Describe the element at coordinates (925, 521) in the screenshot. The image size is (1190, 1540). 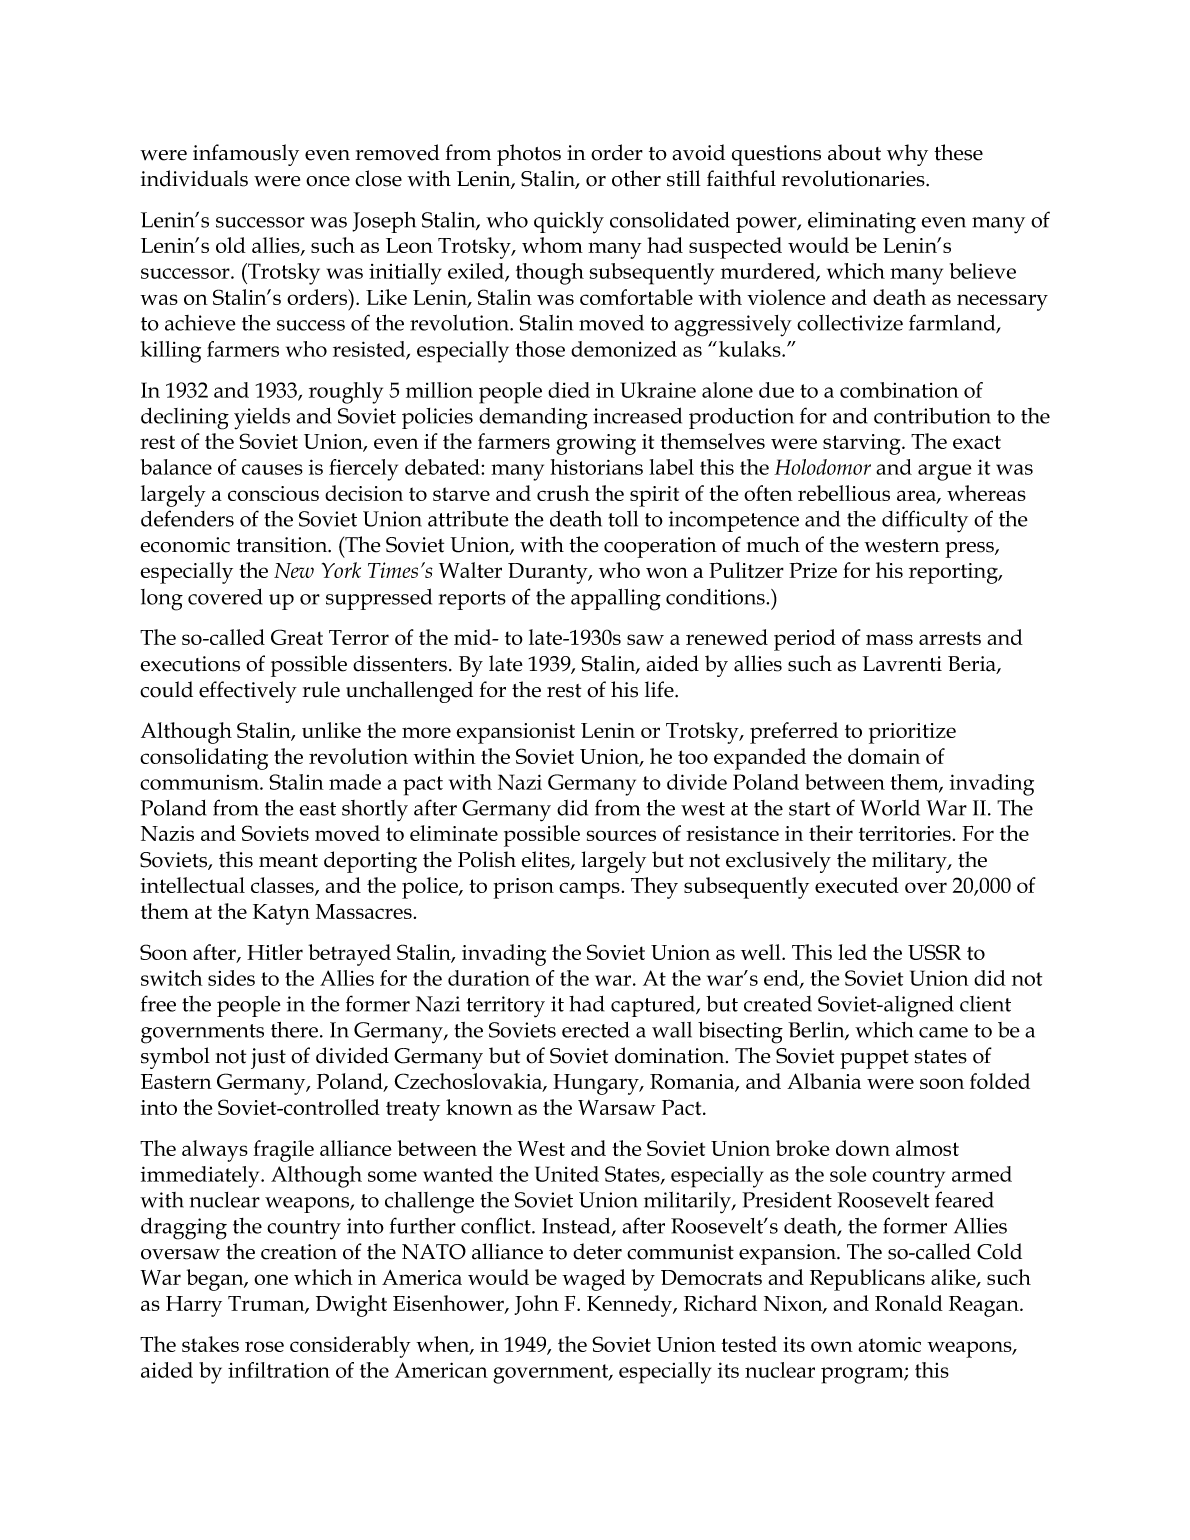
I see `difficulty` at that location.
